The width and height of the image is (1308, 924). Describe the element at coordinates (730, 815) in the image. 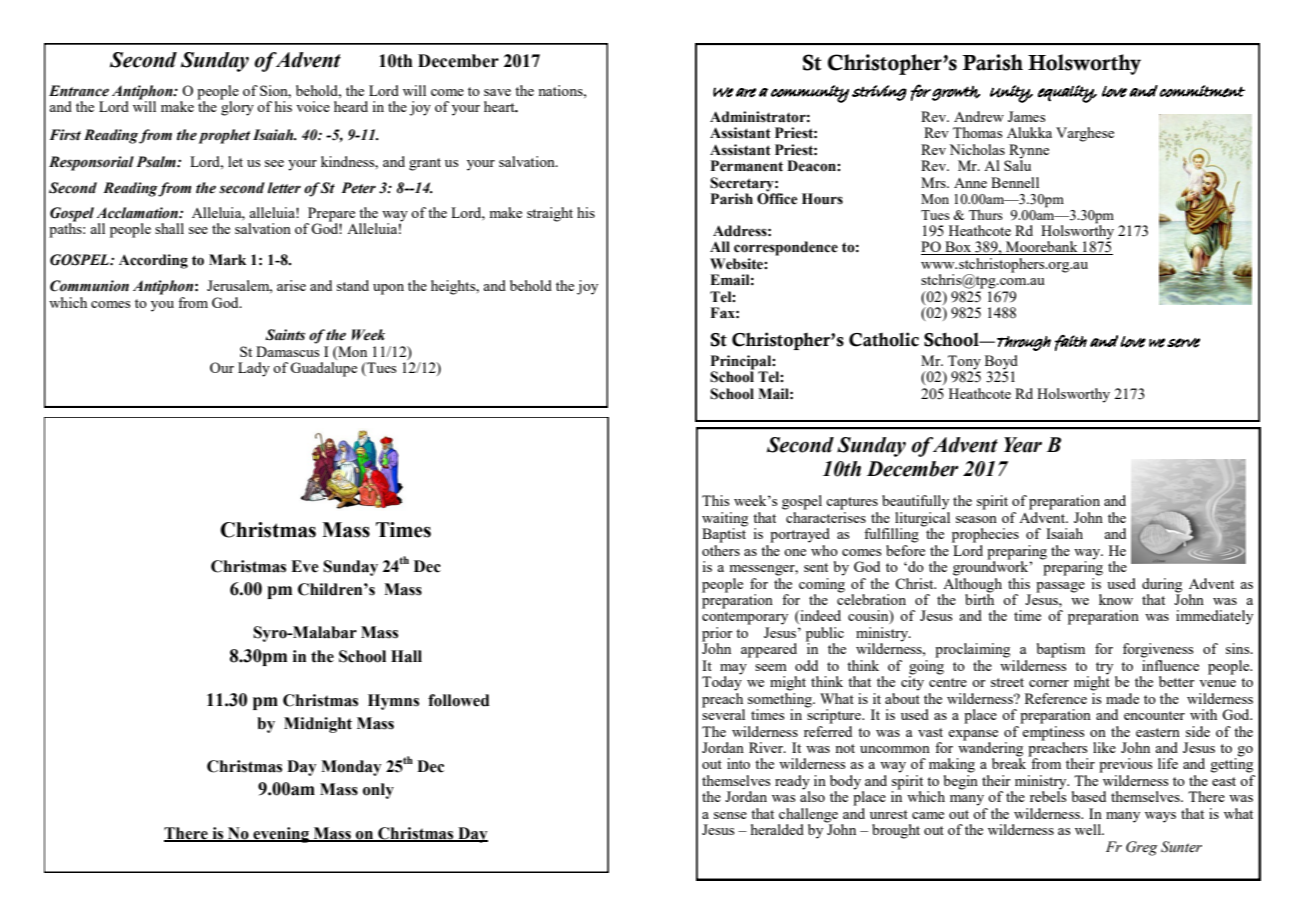

I see `sense` at that location.
